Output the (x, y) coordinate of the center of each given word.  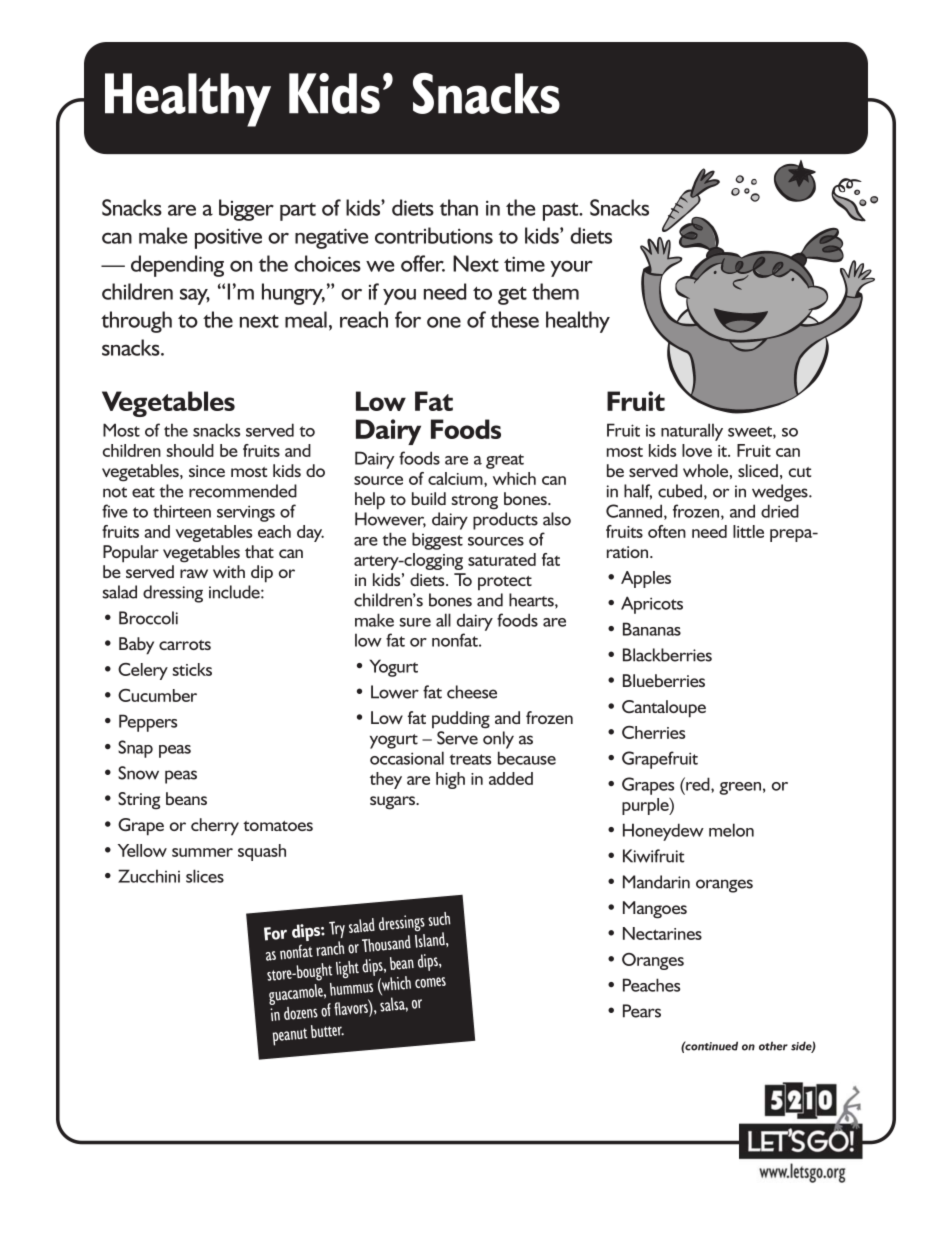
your (571, 269)
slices (205, 876)
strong (474, 502)
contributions (434, 235)
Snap (135, 749)
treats (470, 759)
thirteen (182, 511)
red (698, 785)
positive (228, 238)
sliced (758, 470)
